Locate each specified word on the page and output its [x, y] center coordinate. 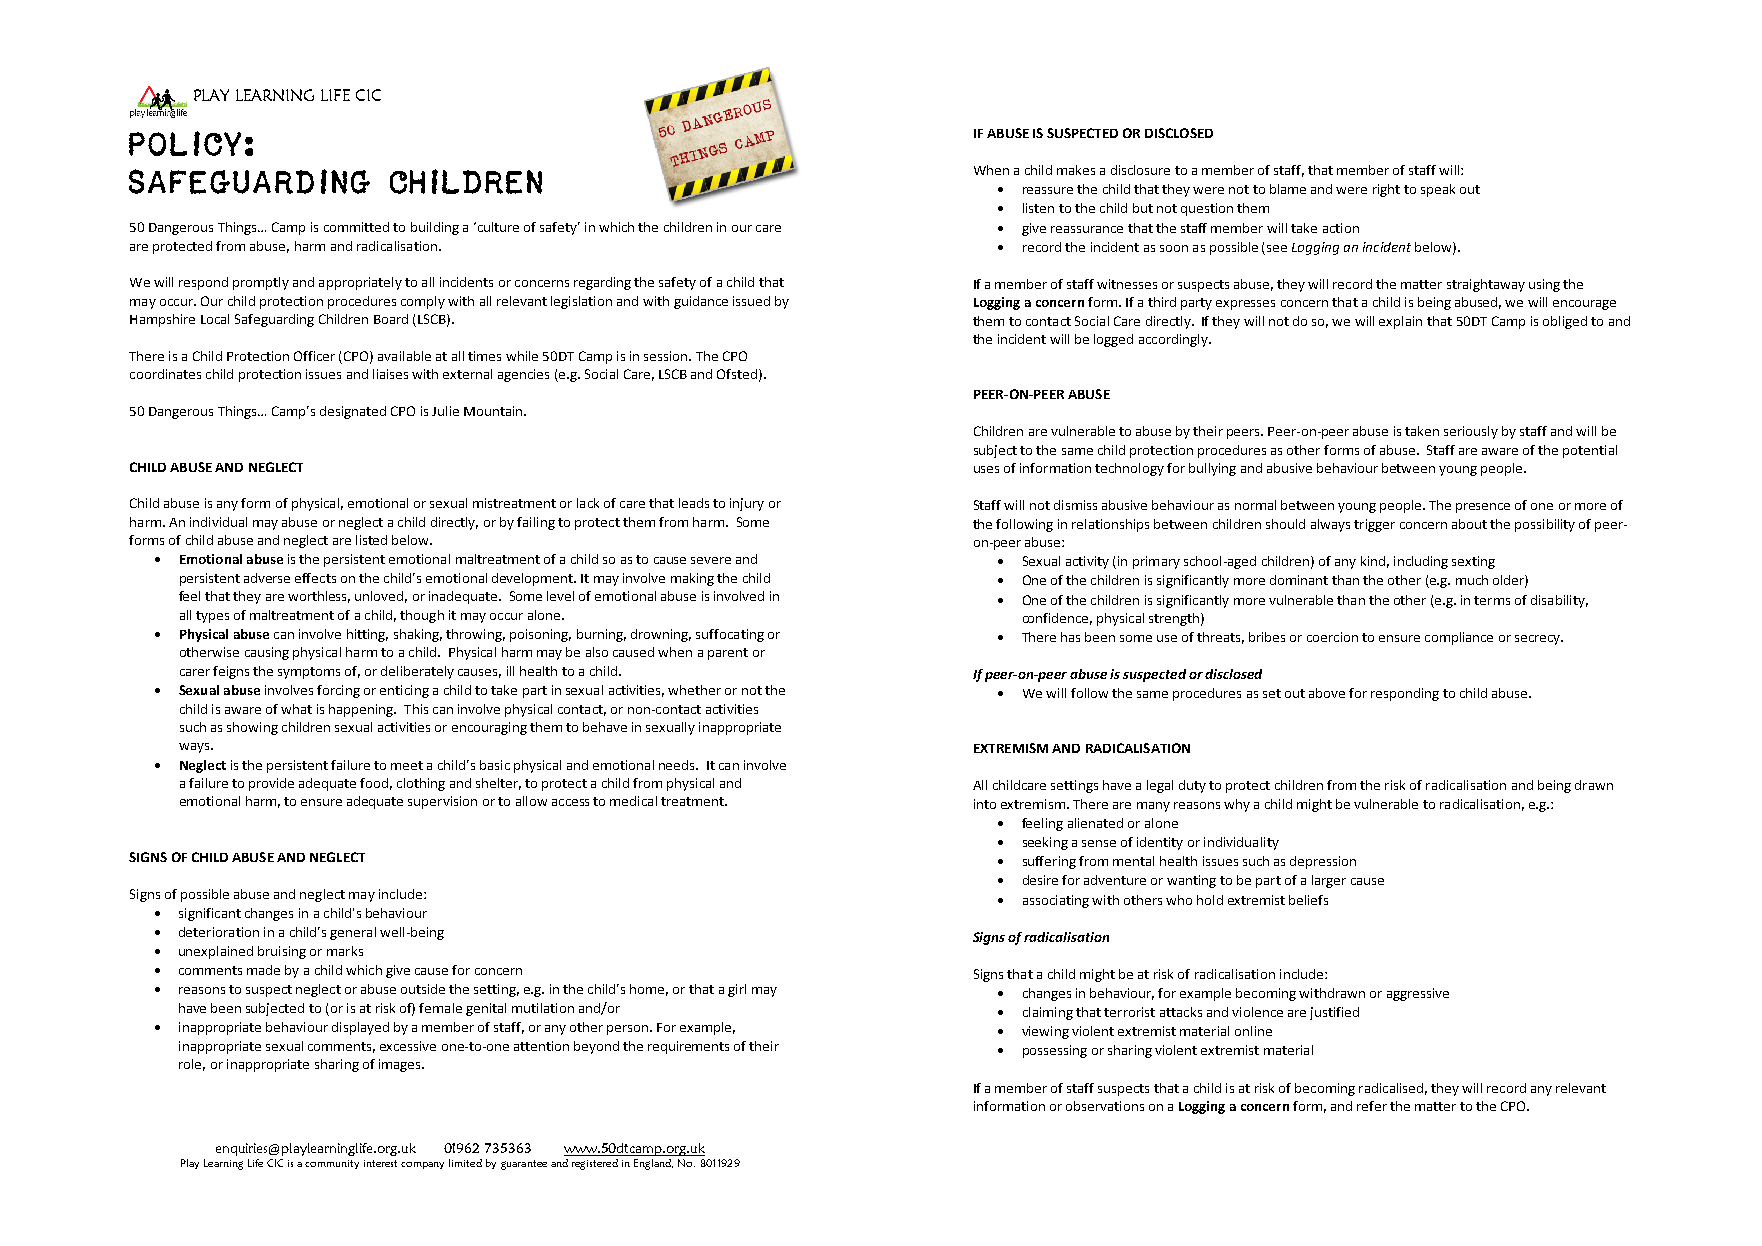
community [332, 1164]
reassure [1048, 190]
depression [1323, 862]
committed [356, 227]
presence [1483, 508]
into [985, 804]
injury [747, 504]
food [374, 783]
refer [1372, 1106]
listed [371, 540]
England [653, 1164]
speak [1438, 190]
